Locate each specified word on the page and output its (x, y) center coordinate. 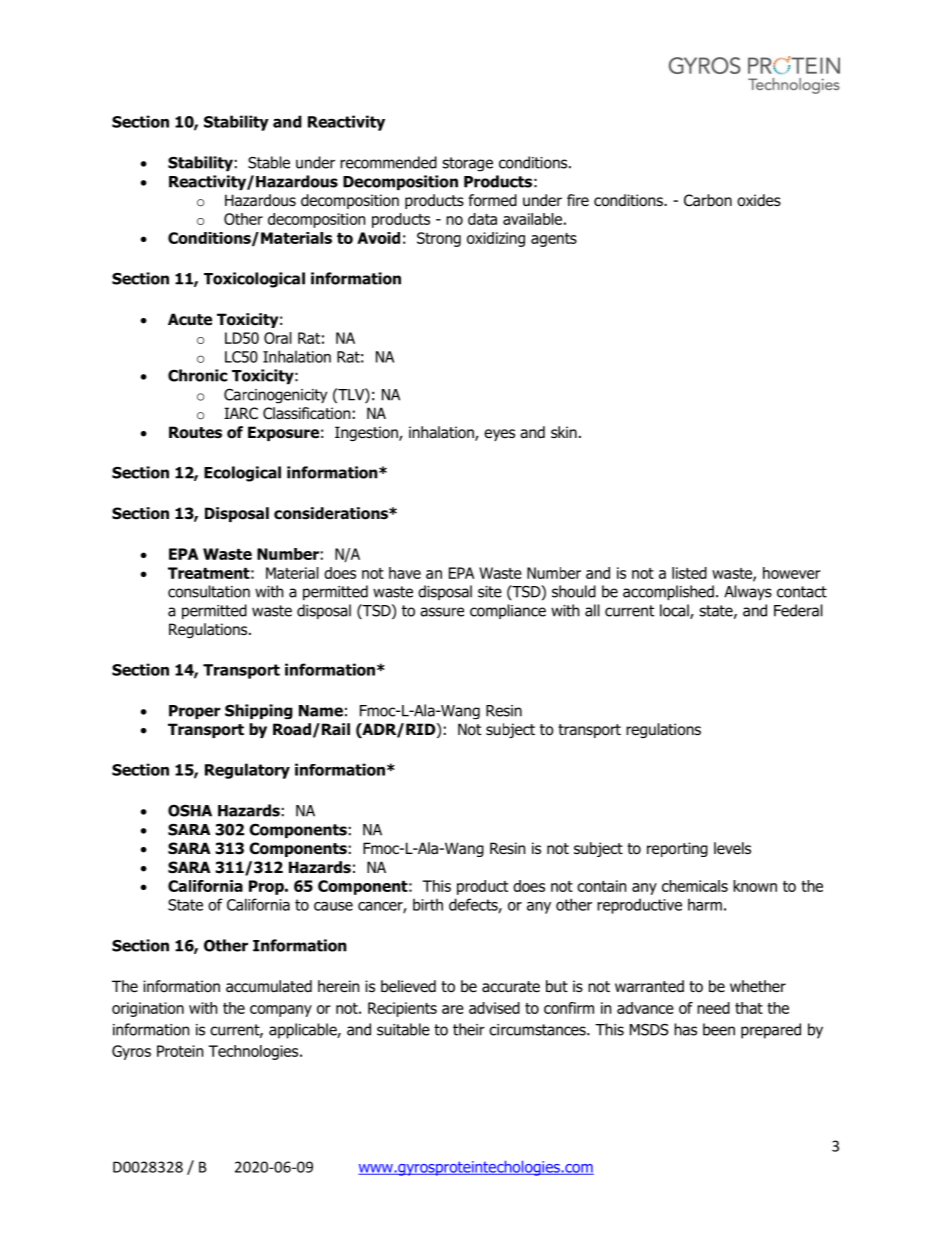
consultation (209, 591)
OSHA (190, 810)
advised (494, 1008)
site (490, 592)
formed (492, 200)
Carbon (708, 200)
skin (564, 432)
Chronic (197, 375)
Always (748, 592)
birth (428, 904)
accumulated (269, 986)
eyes (499, 435)
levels (732, 848)
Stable (269, 162)
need (713, 1008)
